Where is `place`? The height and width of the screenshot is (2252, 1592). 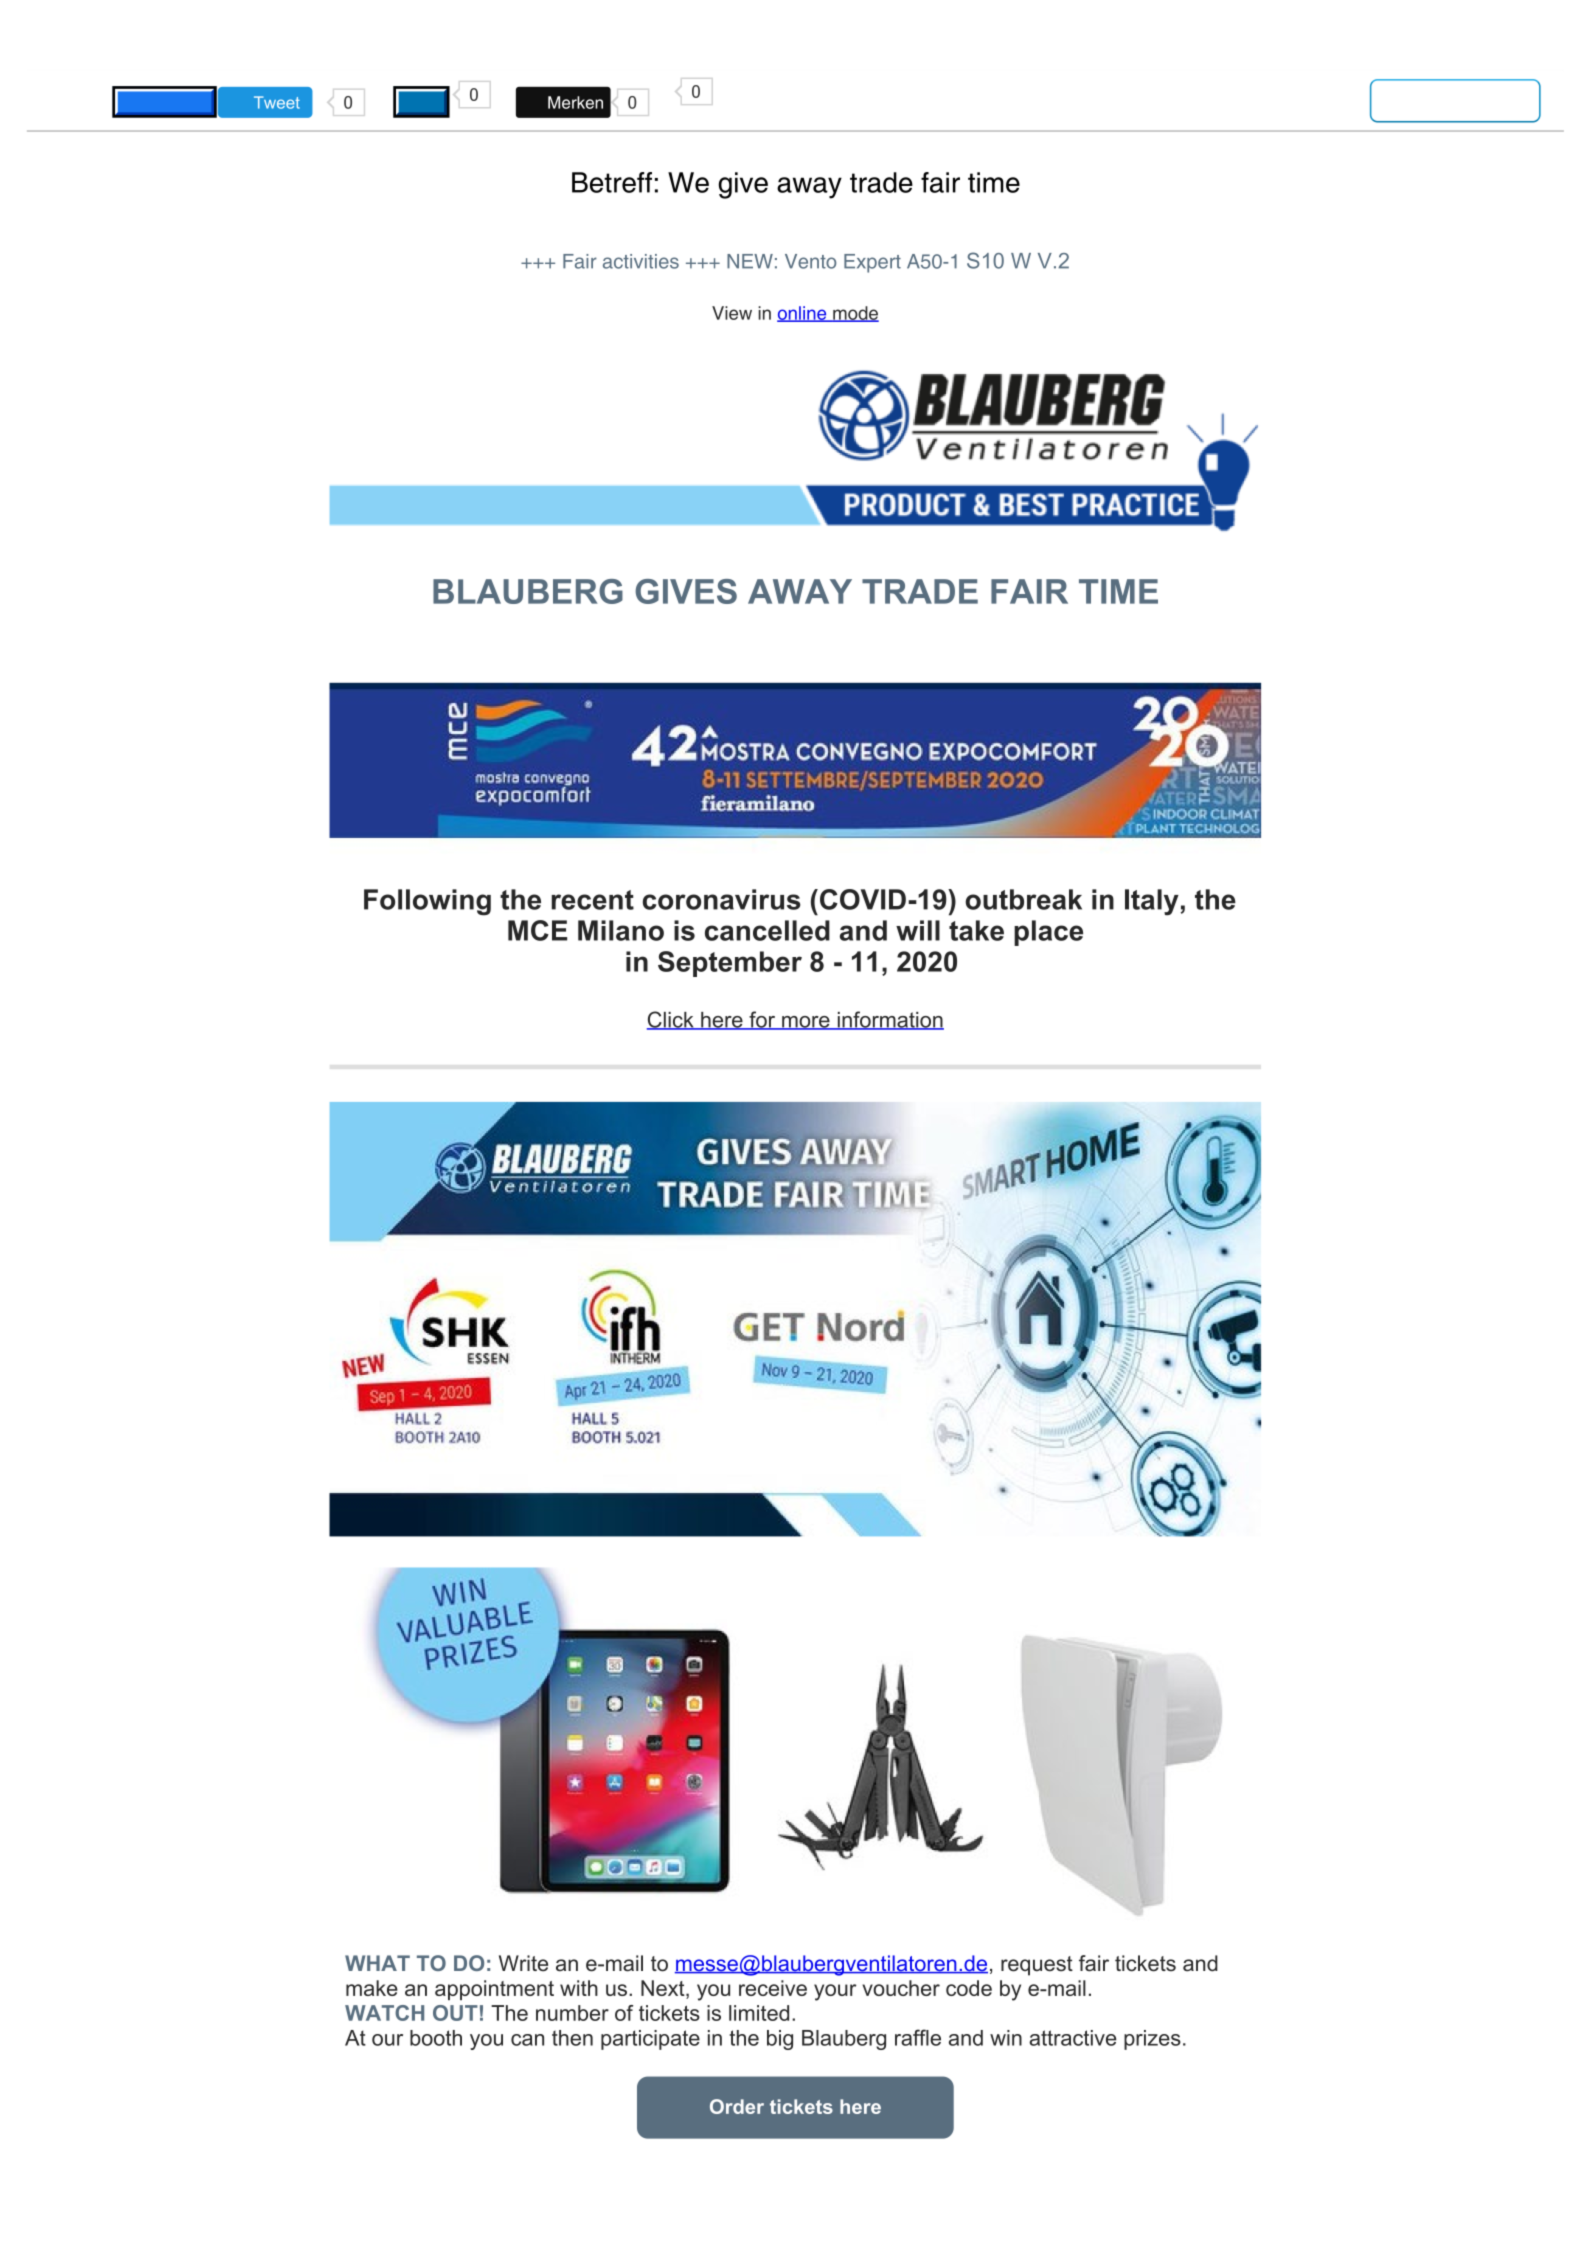 place is located at coordinates (1048, 933).
